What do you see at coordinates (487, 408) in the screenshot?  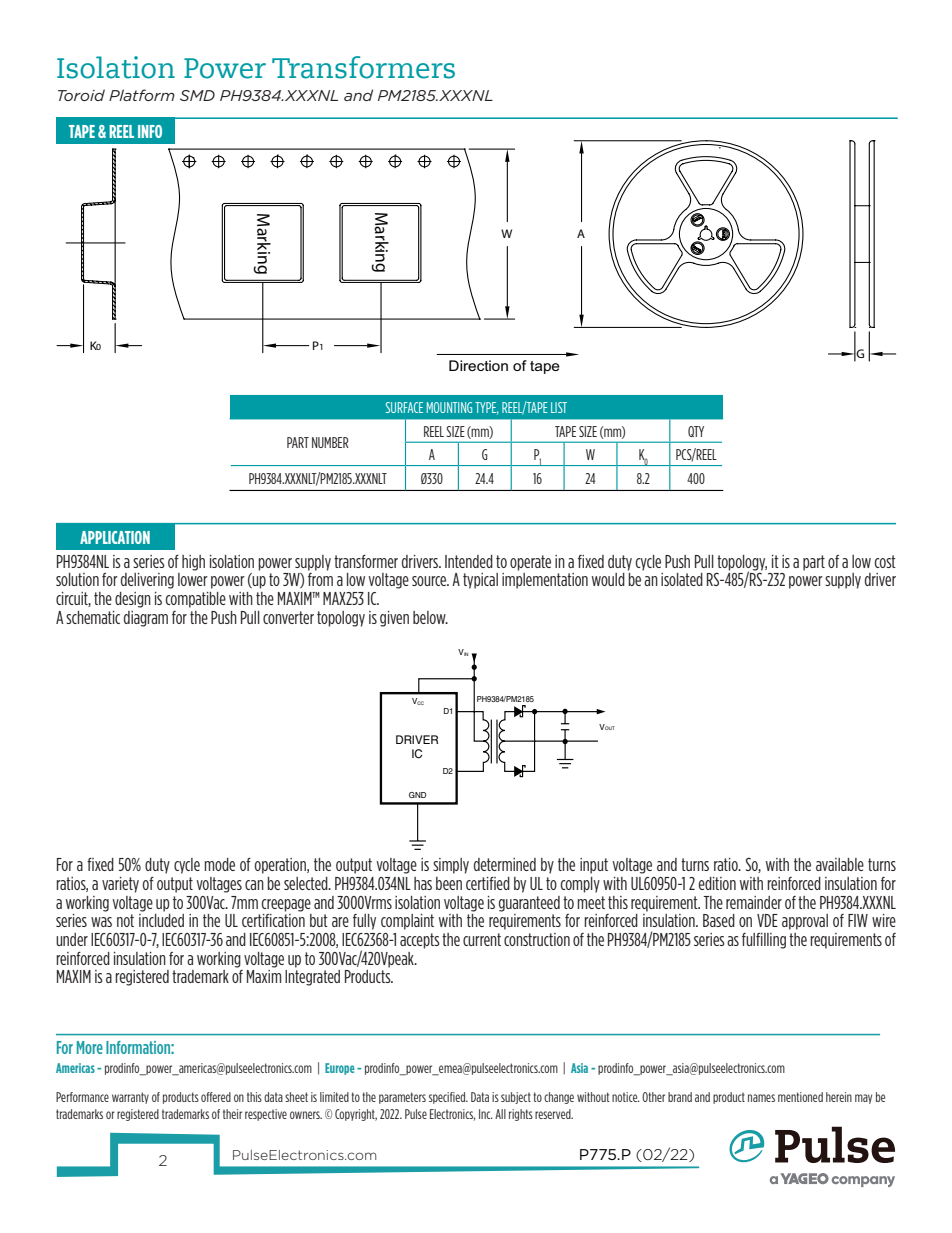 I see `TYPE` at bounding box center [487, 408].
